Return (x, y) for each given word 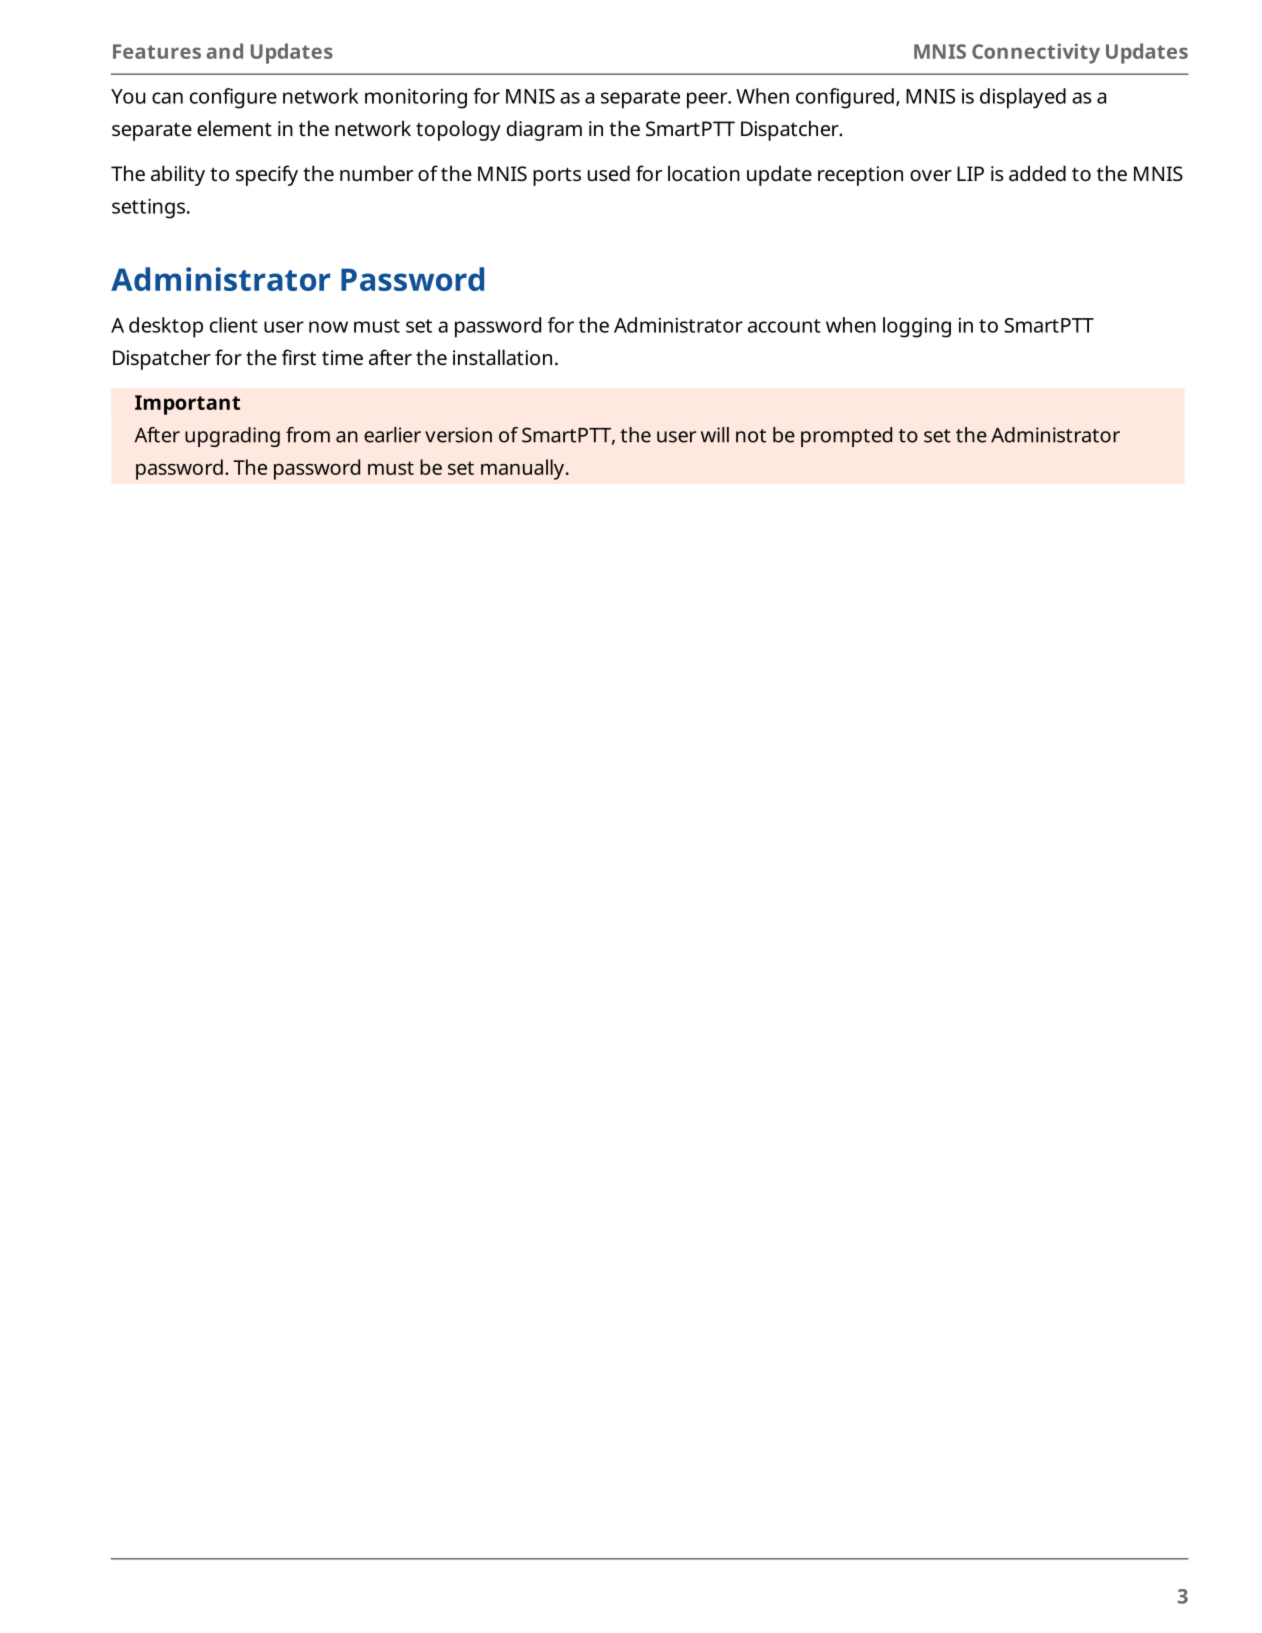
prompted (846, 437)
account (784, 326)
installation (502, 357)
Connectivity (1036, 53)
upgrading (232, 437)
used (609, 173)
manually (522, 469)
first (299, 357)
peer (708, 100)
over (931, 175)
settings (150, 208)
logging (917, 327)
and (224, 51)
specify (267, 175)
